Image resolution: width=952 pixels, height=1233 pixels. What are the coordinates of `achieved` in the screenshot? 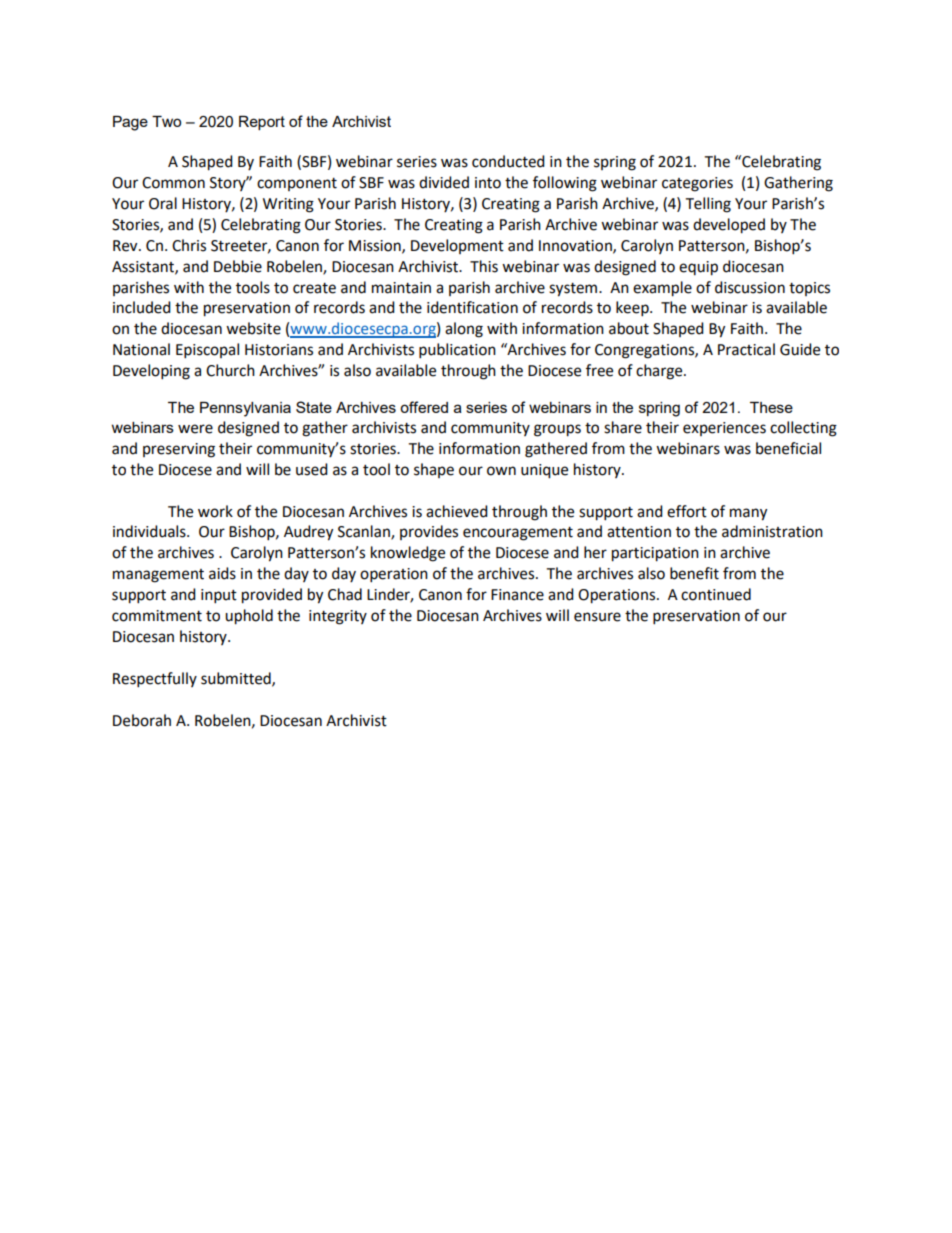 It's located at (457, 511).
